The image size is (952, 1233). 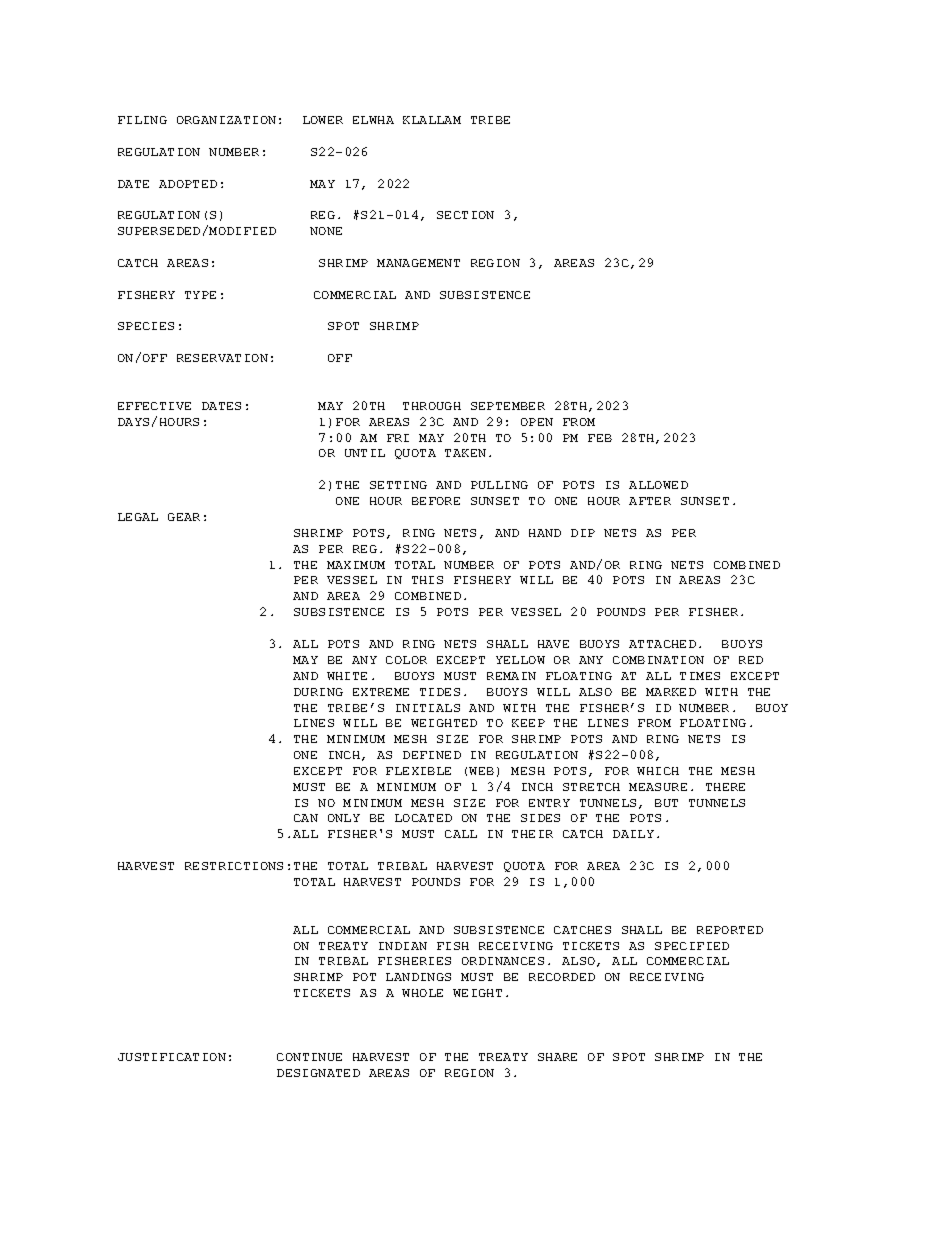 What do you see at coordinates (600, 438) in the document?
I see `FEB` at bounding box center [600, 438].
